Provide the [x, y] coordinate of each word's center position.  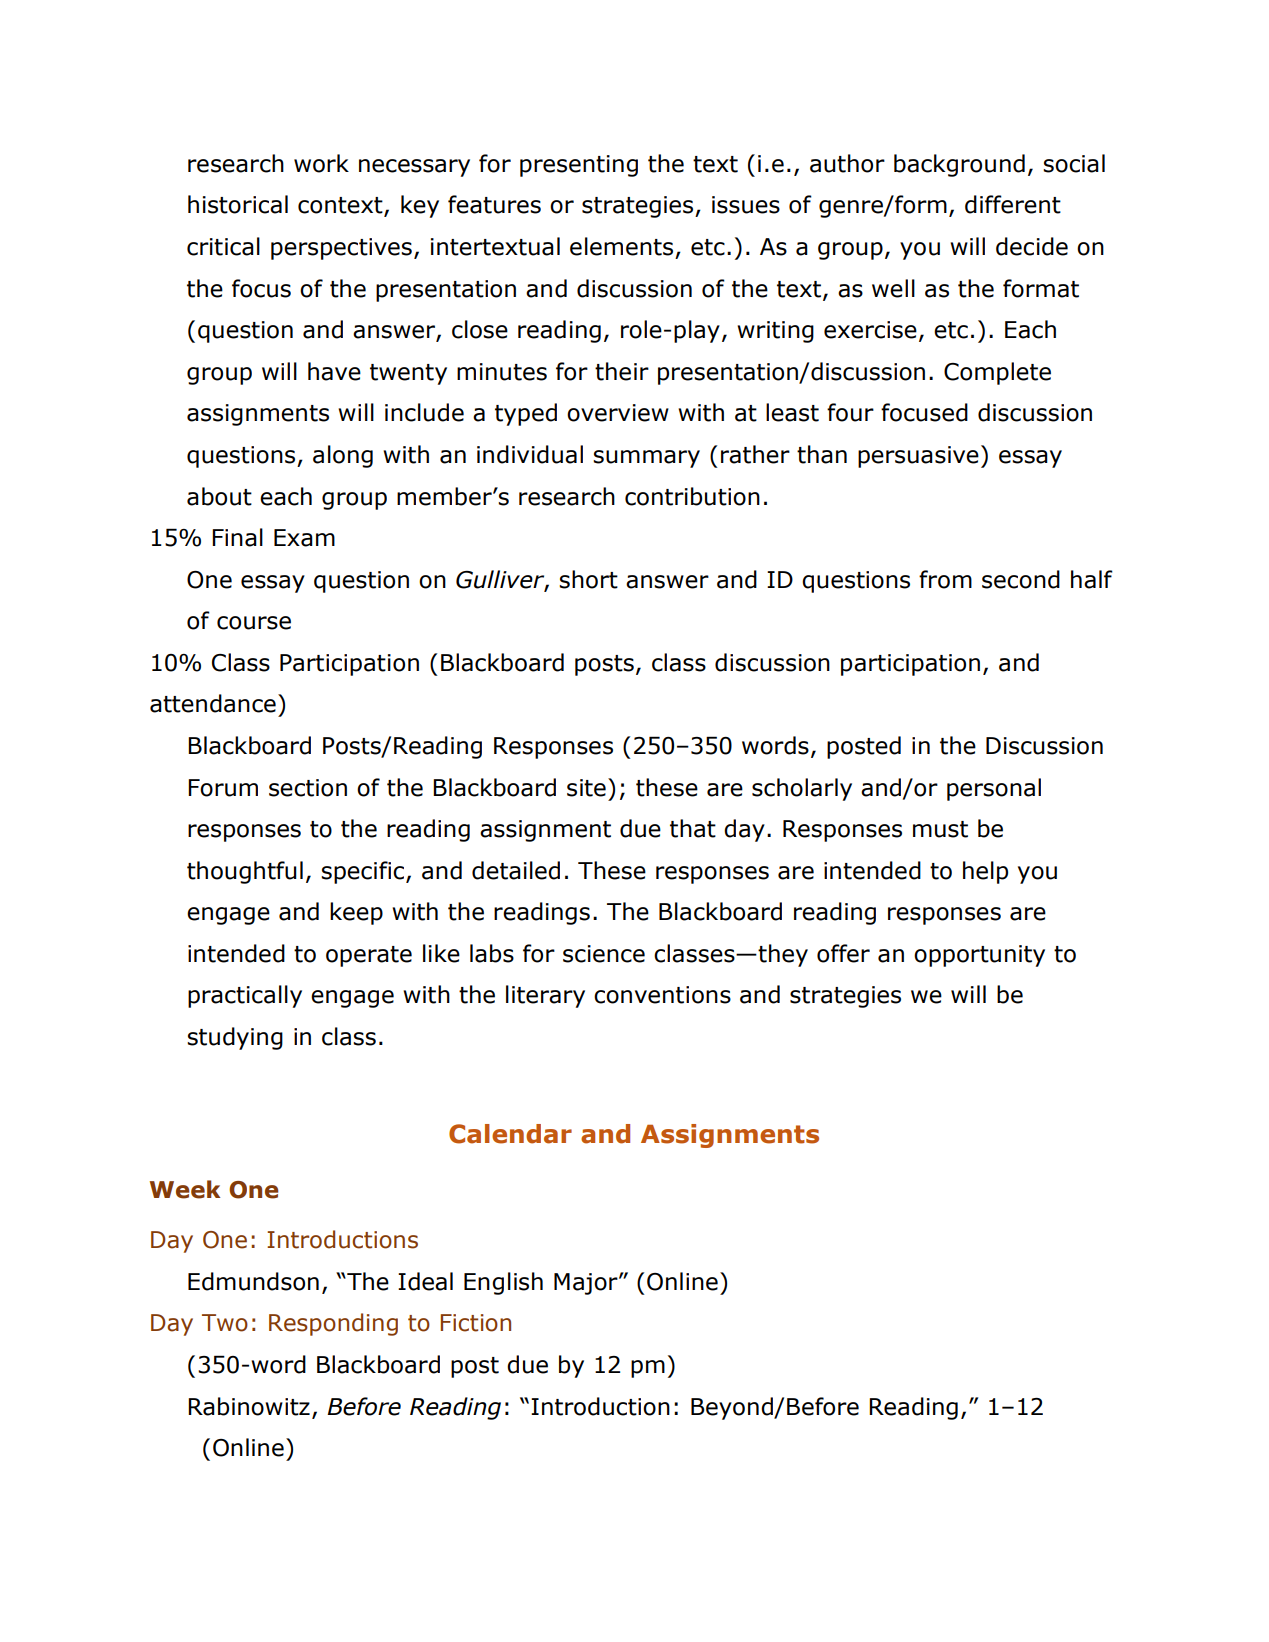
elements [621, 246]
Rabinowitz [249, 1406]
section [308, 788]
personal [994, 789]
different [1013, 204]
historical [238, 204]
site [586, 788]
